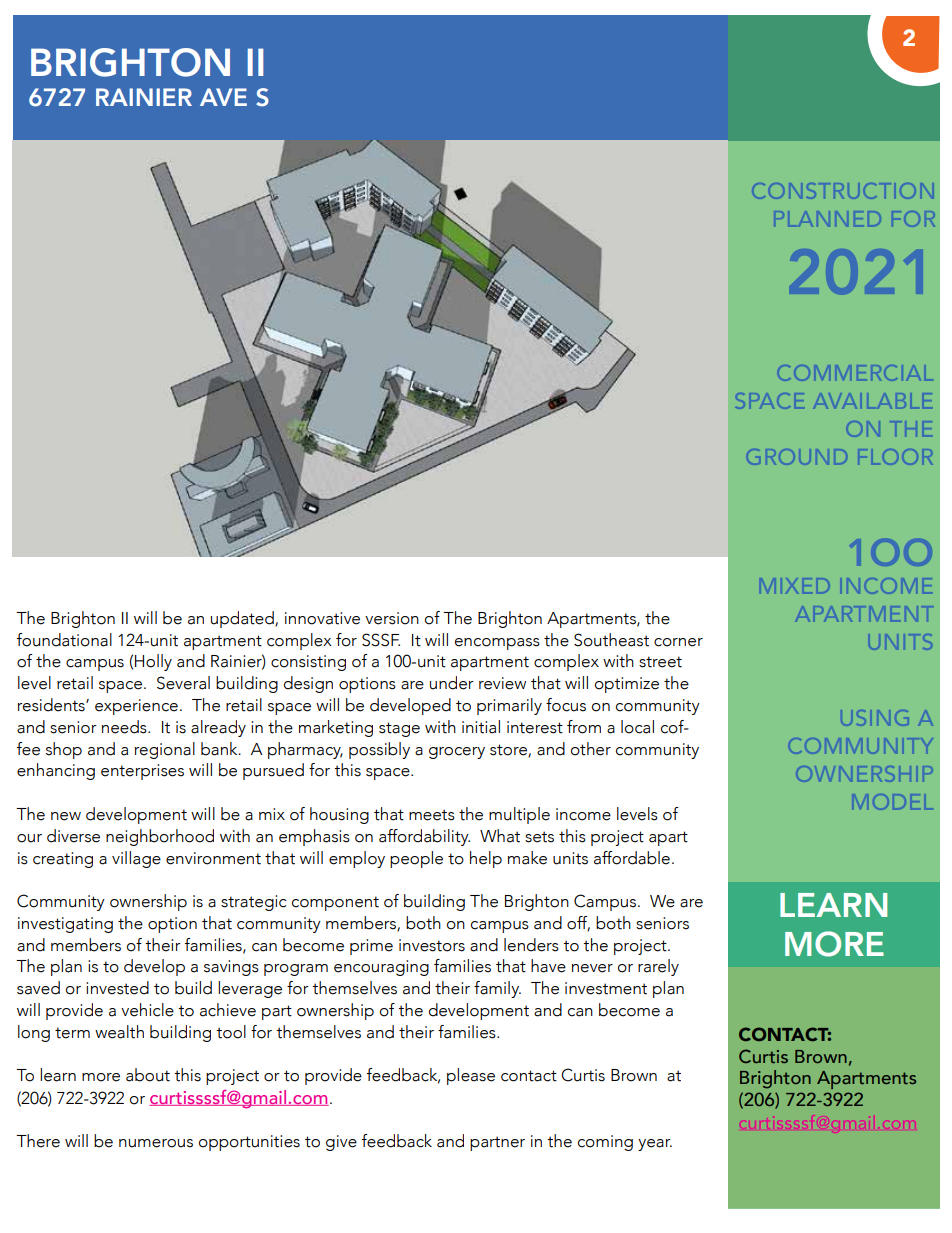  Describe the element at coordinates (66, 816) in the page. I see `new` at that location.
